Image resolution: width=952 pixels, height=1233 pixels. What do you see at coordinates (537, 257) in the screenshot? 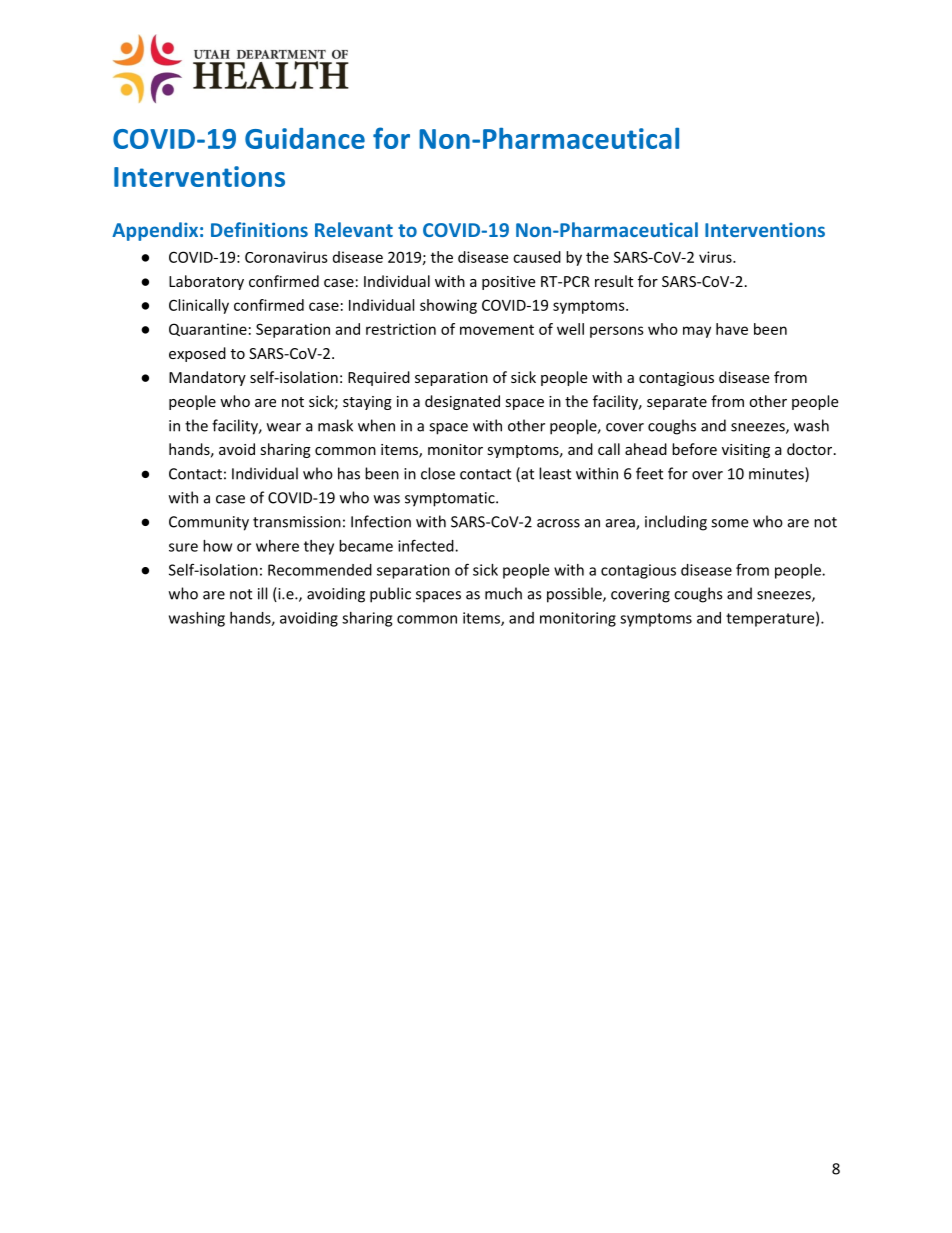
I see `caused` at bounding box center [537, 257].
